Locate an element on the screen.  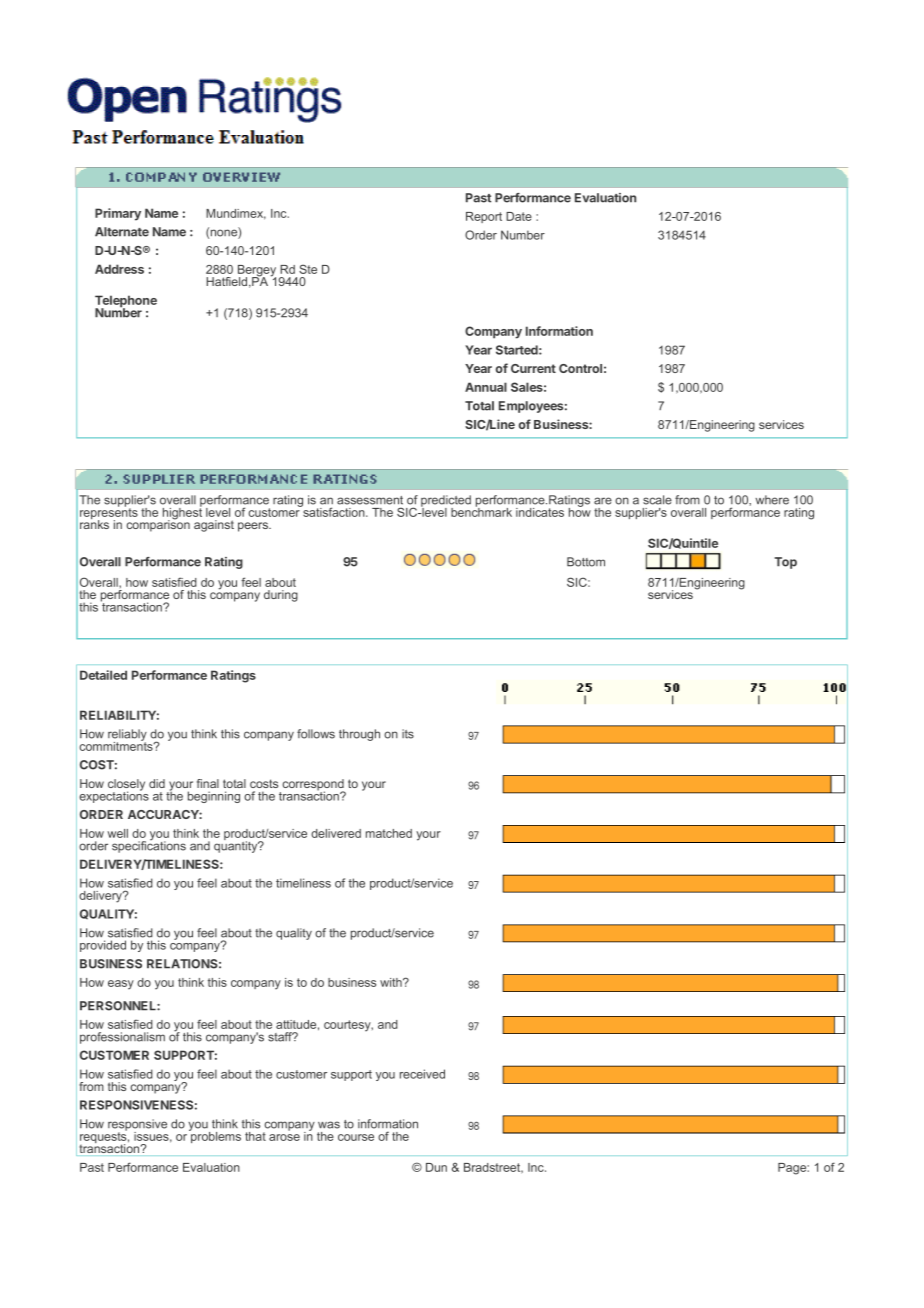
comparison is located at coordinates (158, 525).
